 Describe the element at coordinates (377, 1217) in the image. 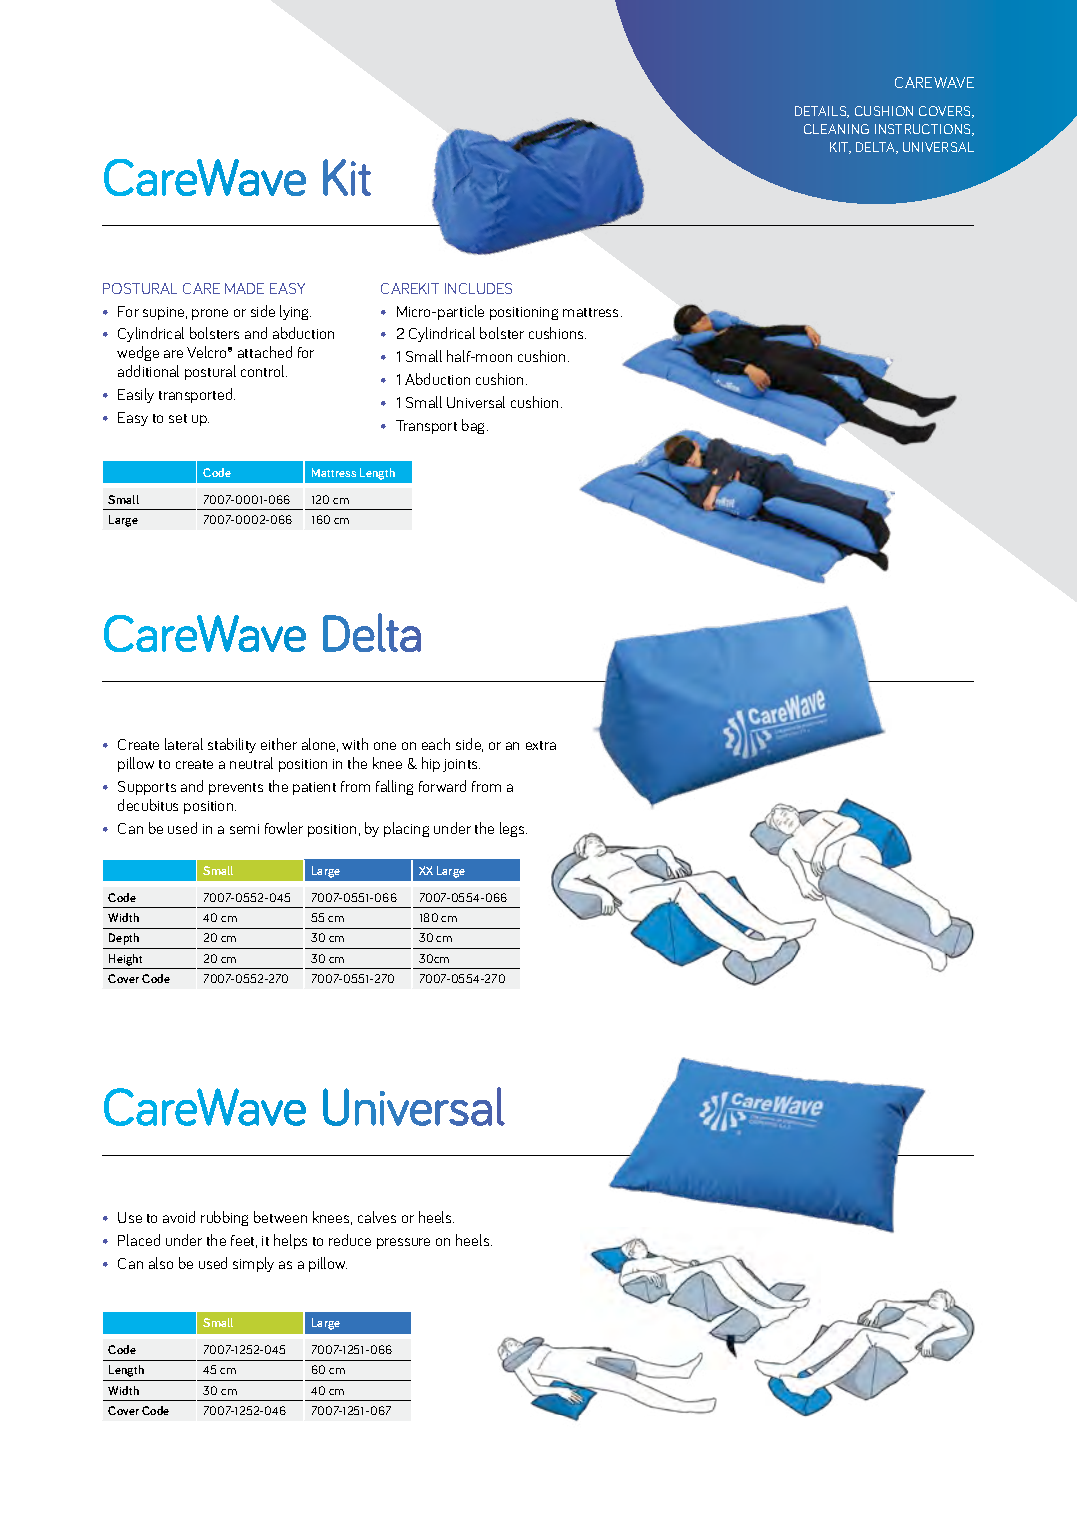

I see `calves` at that location.
